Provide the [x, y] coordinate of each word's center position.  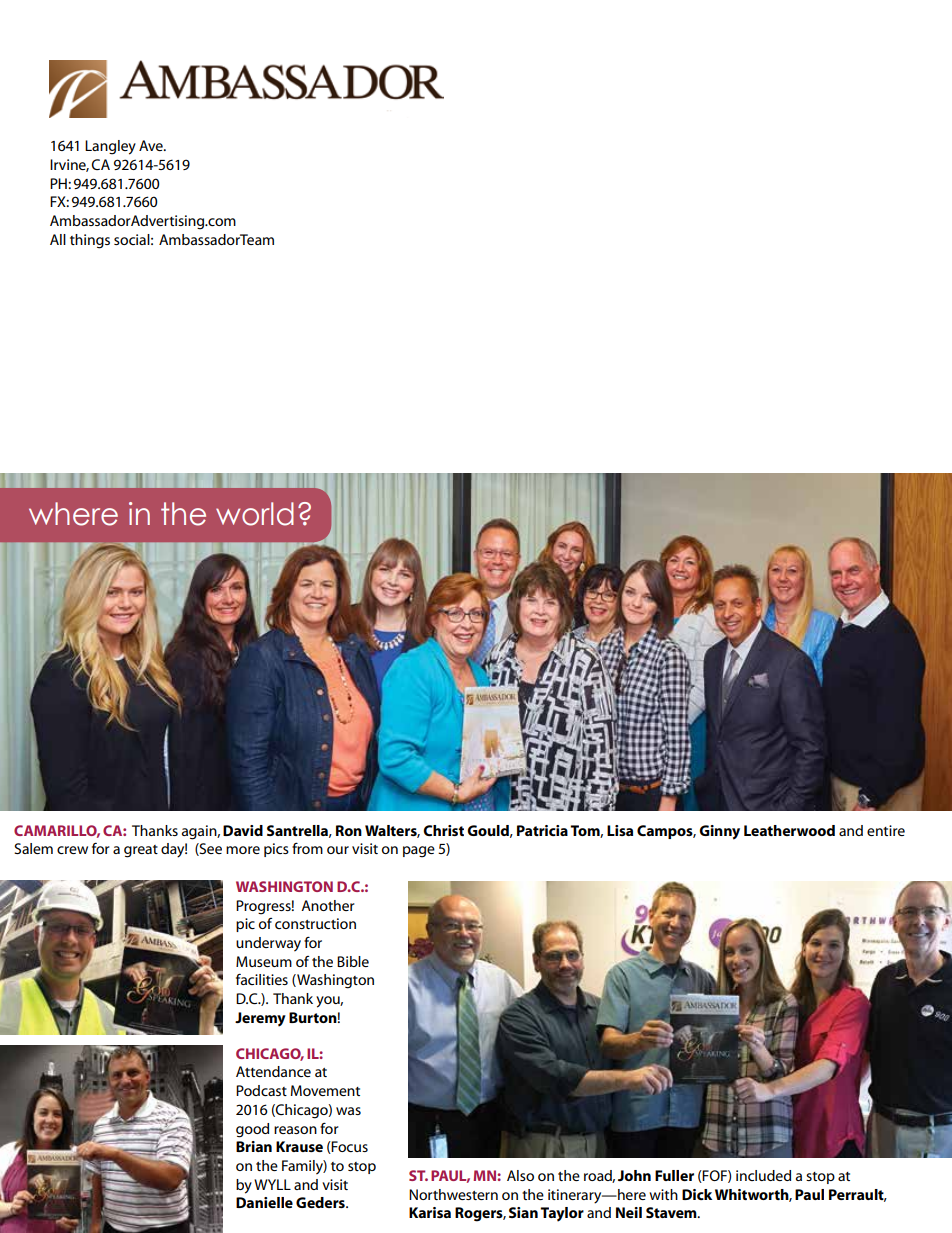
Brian [254, 1146]
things [90, 241]
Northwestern [453, 1194]
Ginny [719, 832]
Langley [110, 147]
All [58, 239]
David [243, 830]
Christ [443, 830]
